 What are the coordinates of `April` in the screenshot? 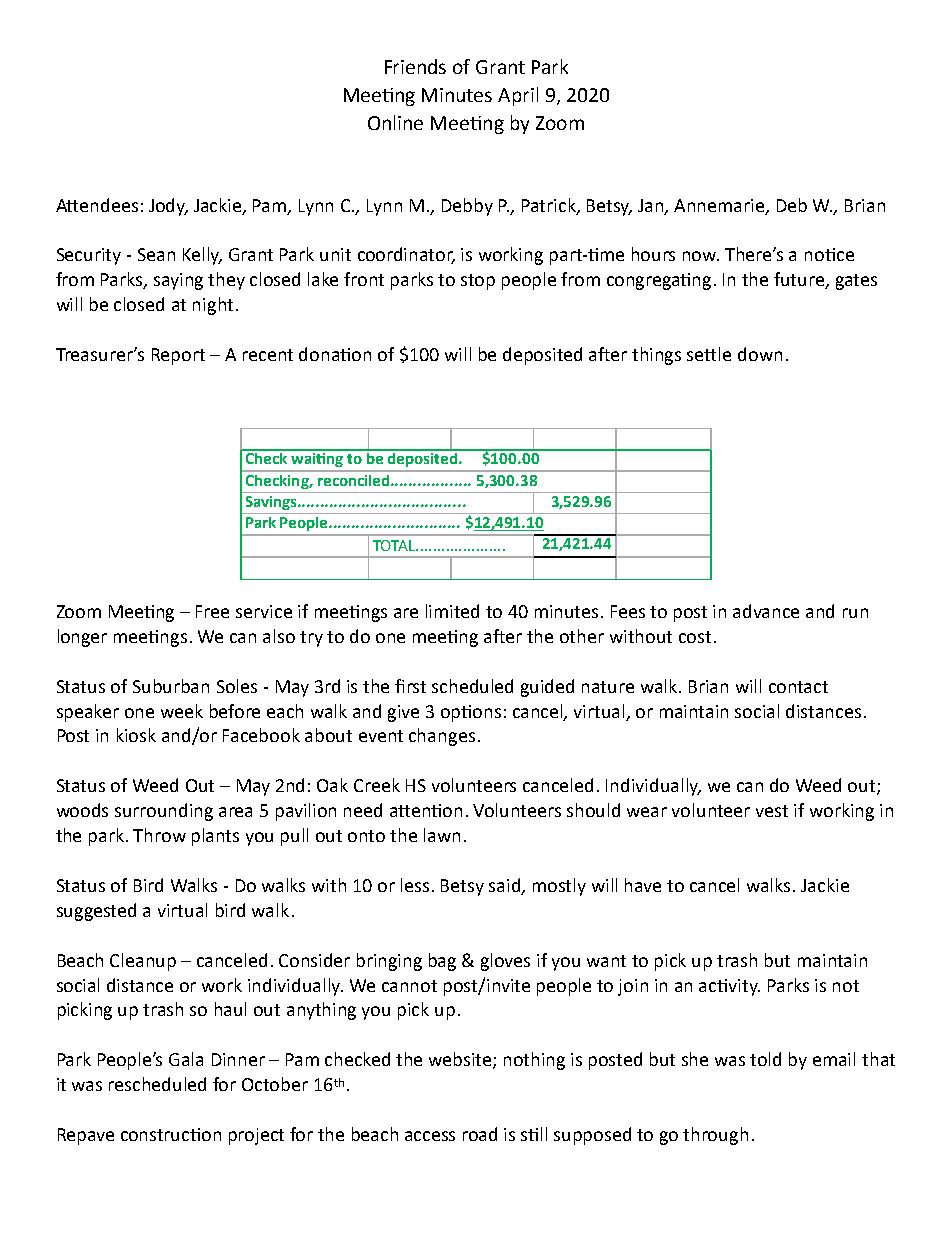 It's located at (518, 96).
